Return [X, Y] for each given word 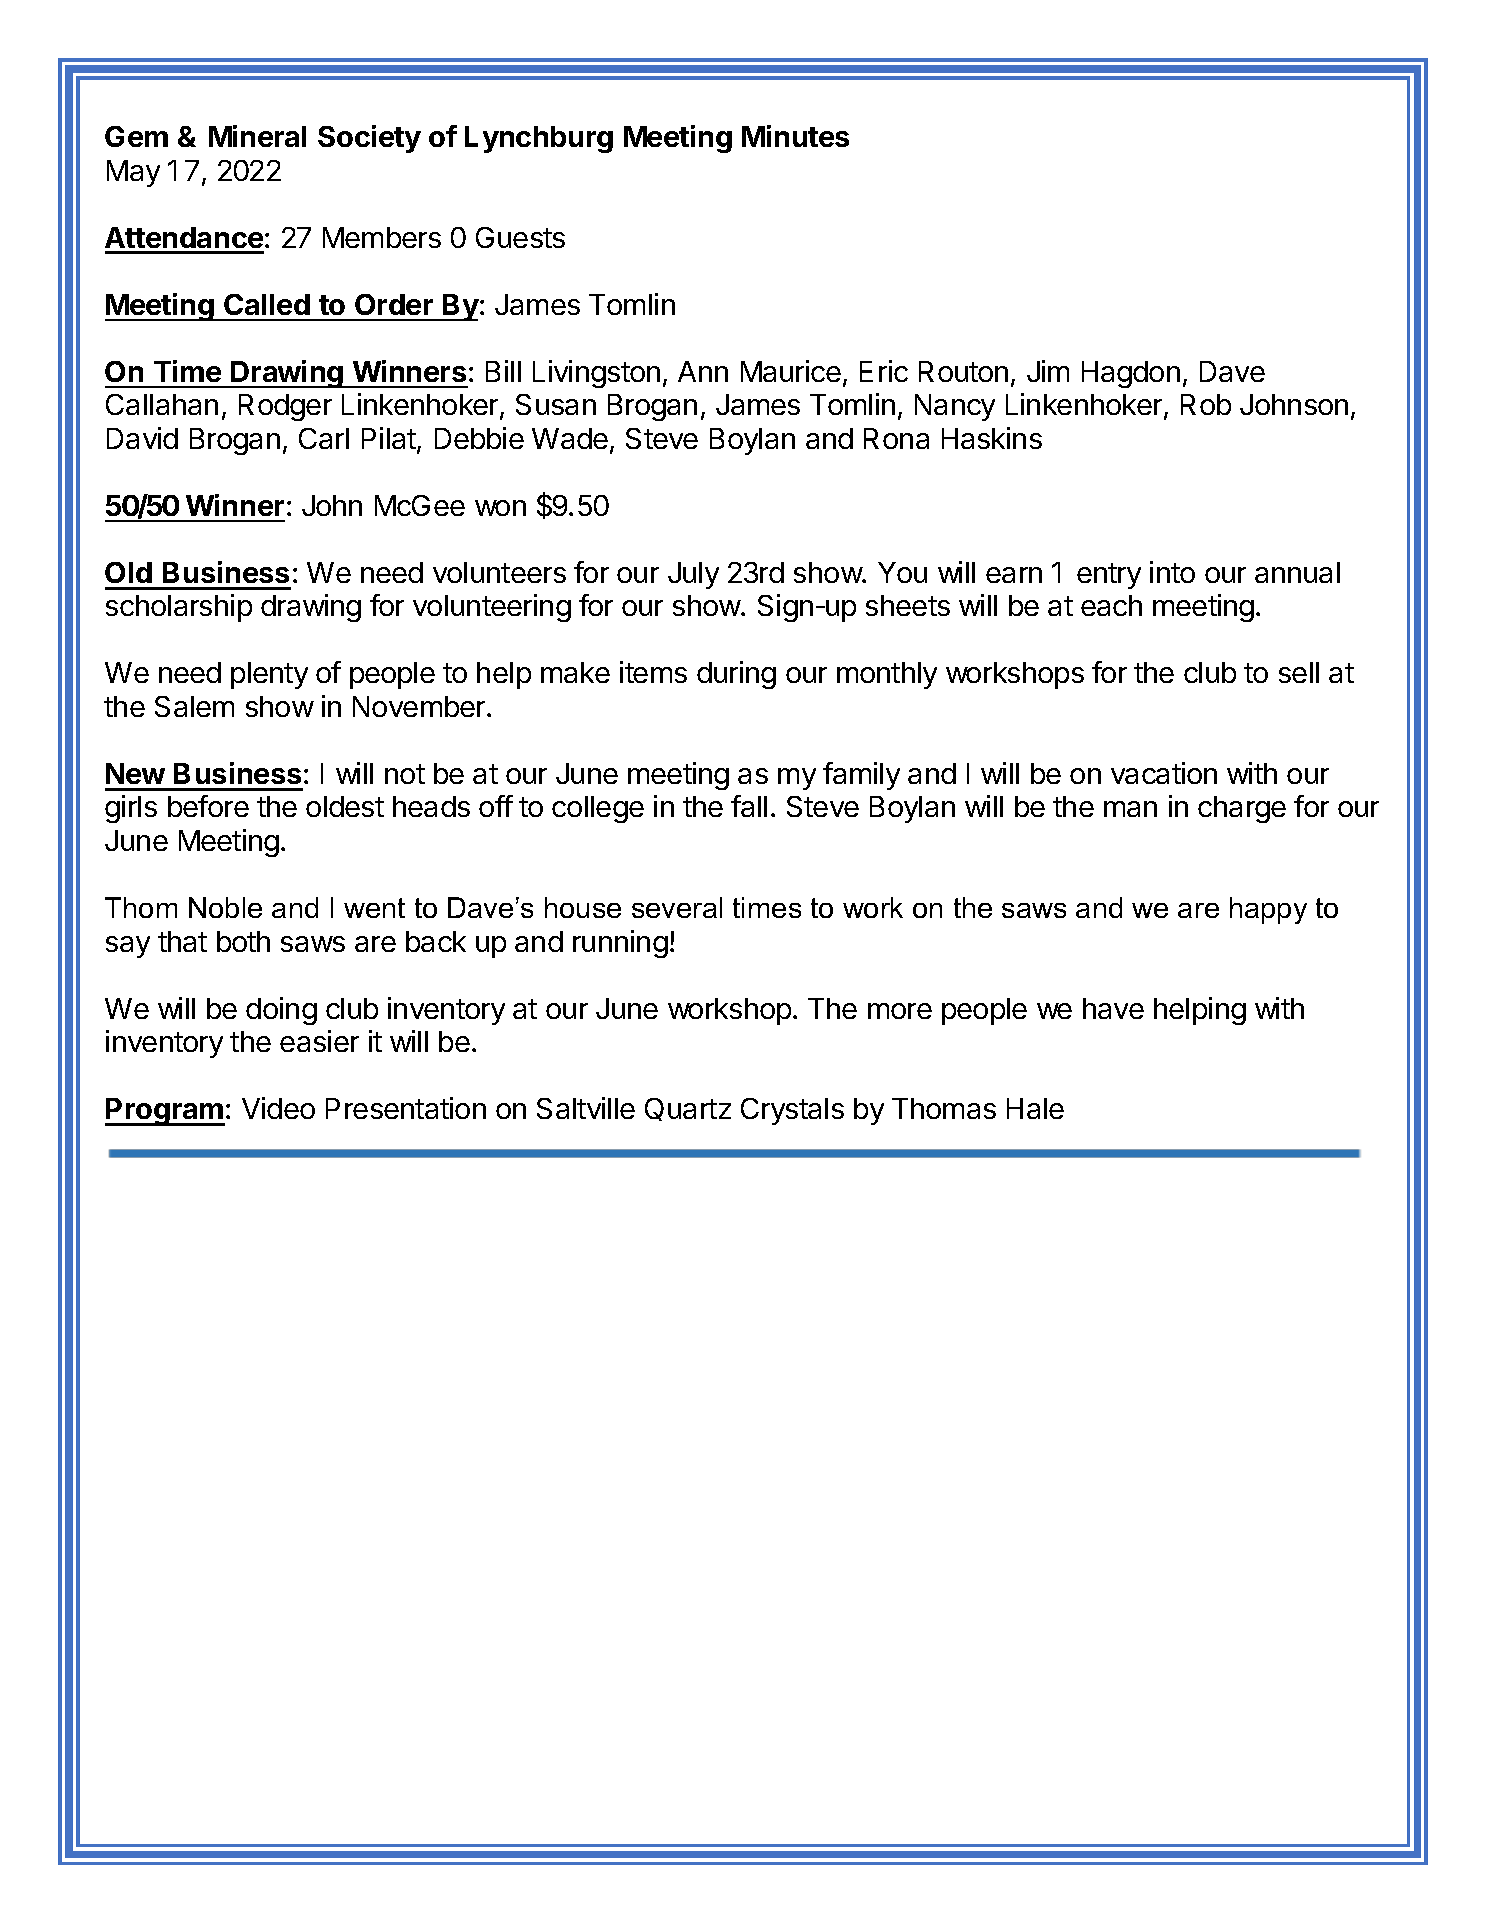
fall [749, 806]
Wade [570, 438]
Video [278, 1108]
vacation [1164, 773]
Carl [324, 438]
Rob [1206, 404]
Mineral [257, 136]
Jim [1048, 371]
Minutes [795, 136]
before [208, 806]
